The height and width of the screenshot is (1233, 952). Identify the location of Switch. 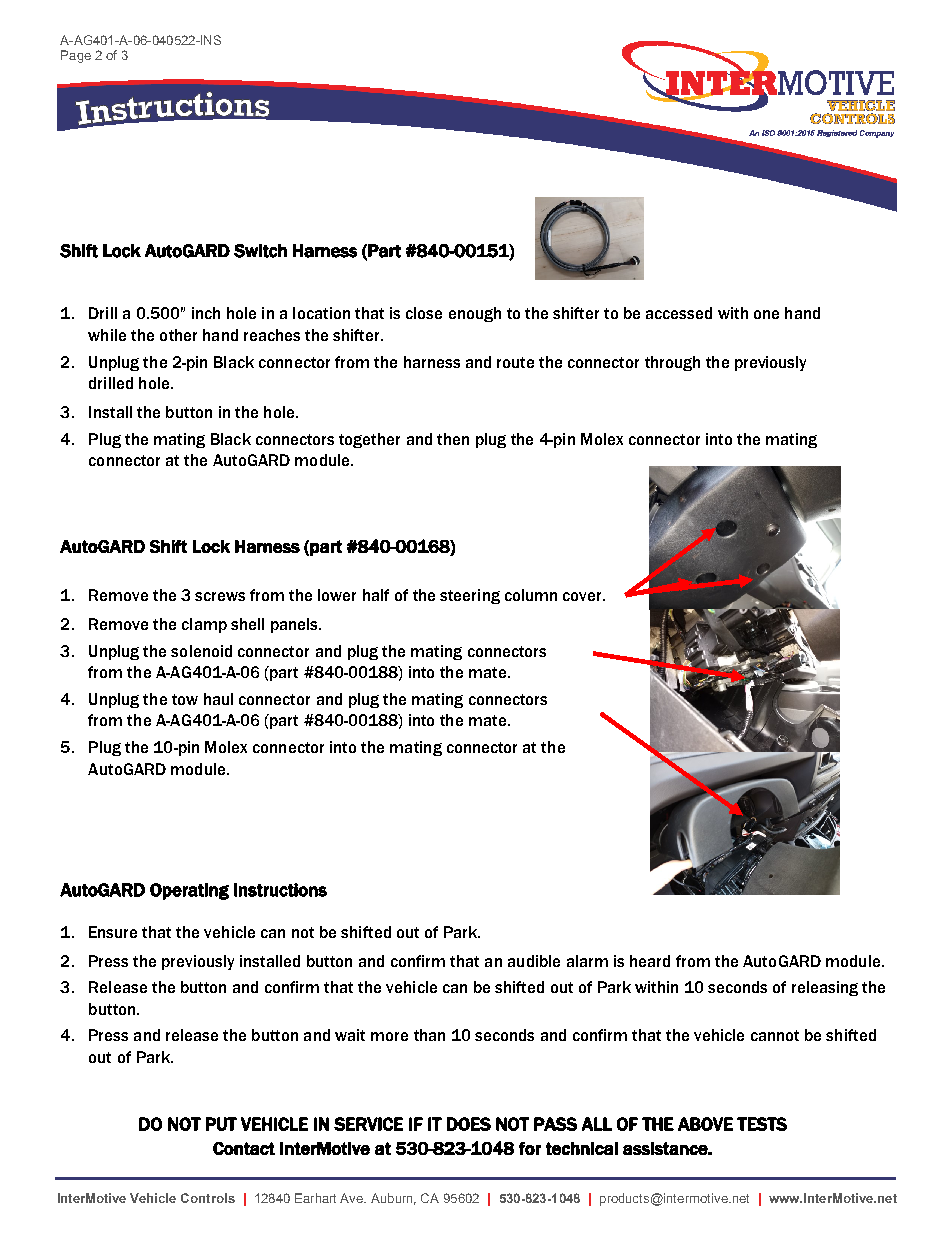
(260, 251).
